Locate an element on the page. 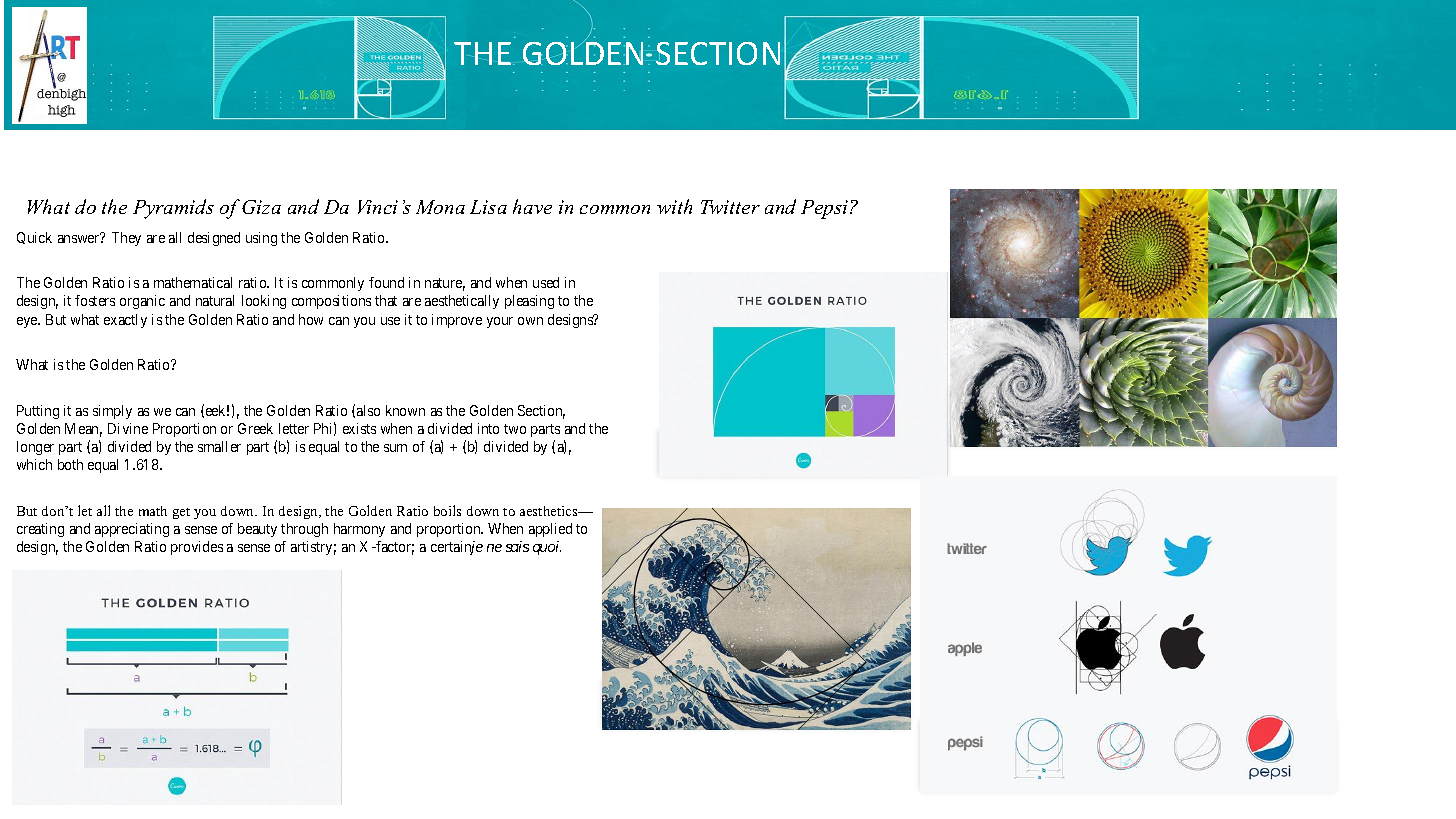 This page has width=1456, height=819. simply is located at coordinates (112, 412).
